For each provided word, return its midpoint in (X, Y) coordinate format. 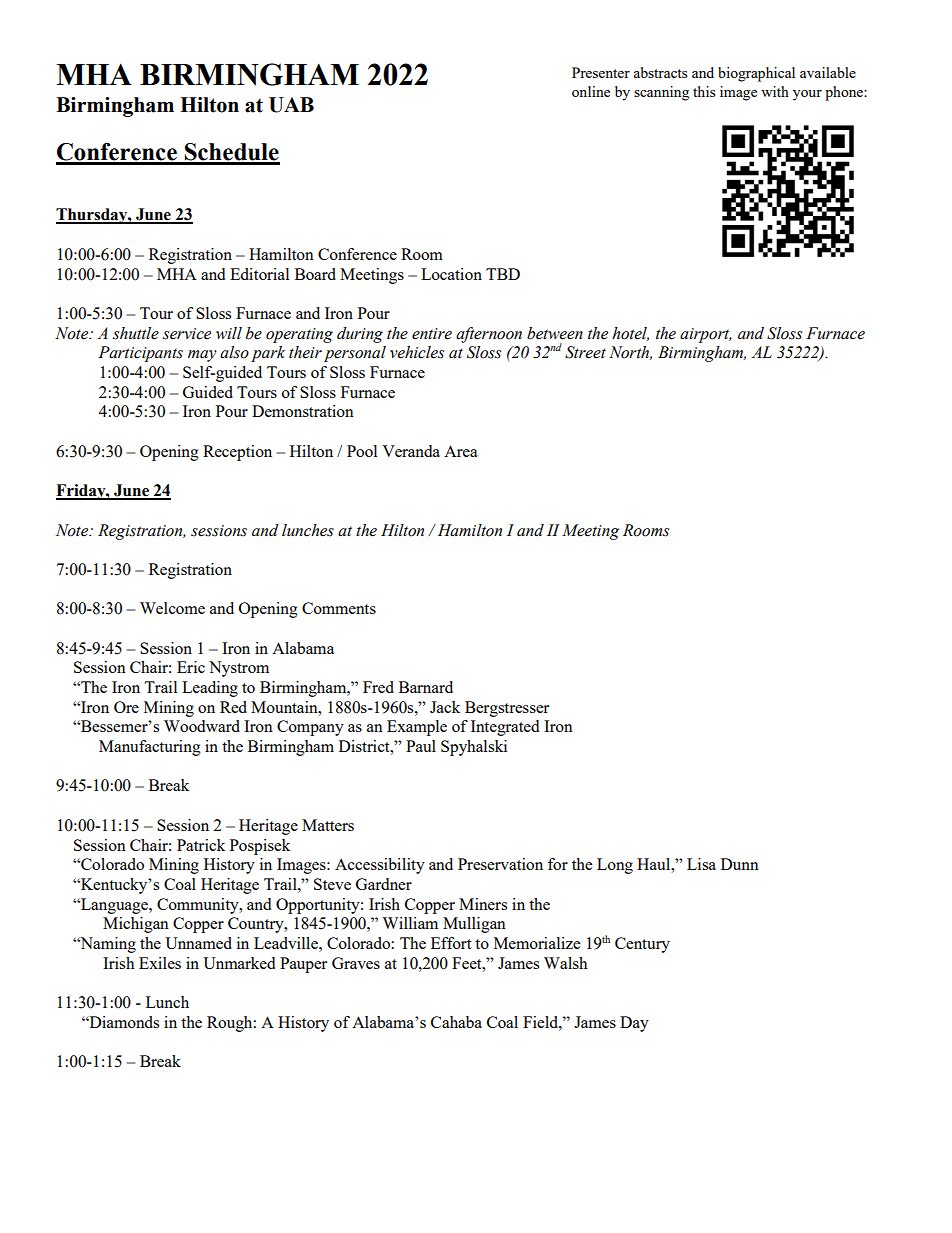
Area (461, 451)
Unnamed (198, 943)
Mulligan (474, 925)
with (775, 91)
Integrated (505, 728)
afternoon (489, 335)
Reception (237, 453)
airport (706, 335)
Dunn (740, 864)
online (591, 91)
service (187, 334)
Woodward (202, 726)
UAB (291, 105)
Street (585, 352)
